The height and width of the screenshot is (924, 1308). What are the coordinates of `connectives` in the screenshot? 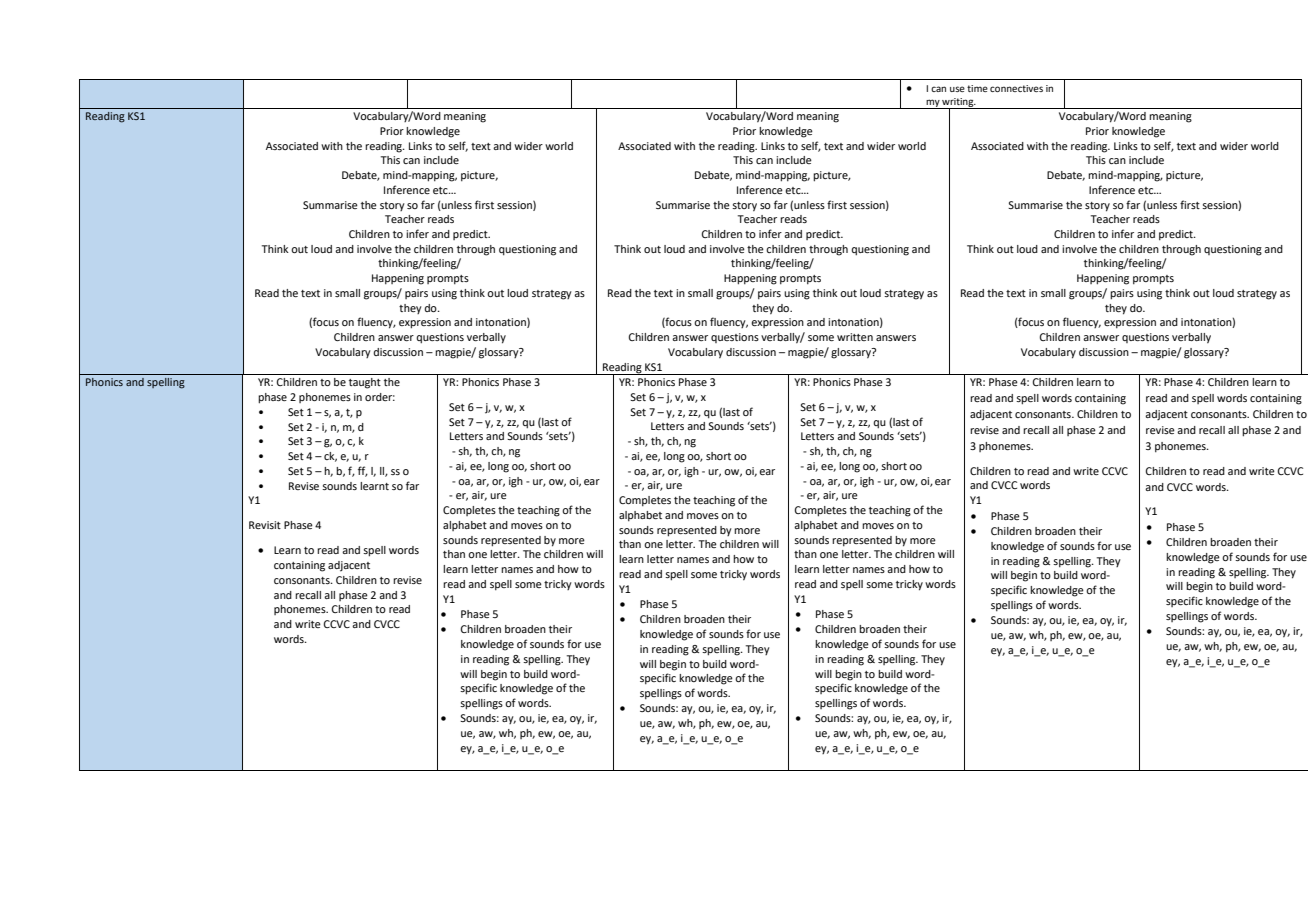 It's located at (1016, 88).
